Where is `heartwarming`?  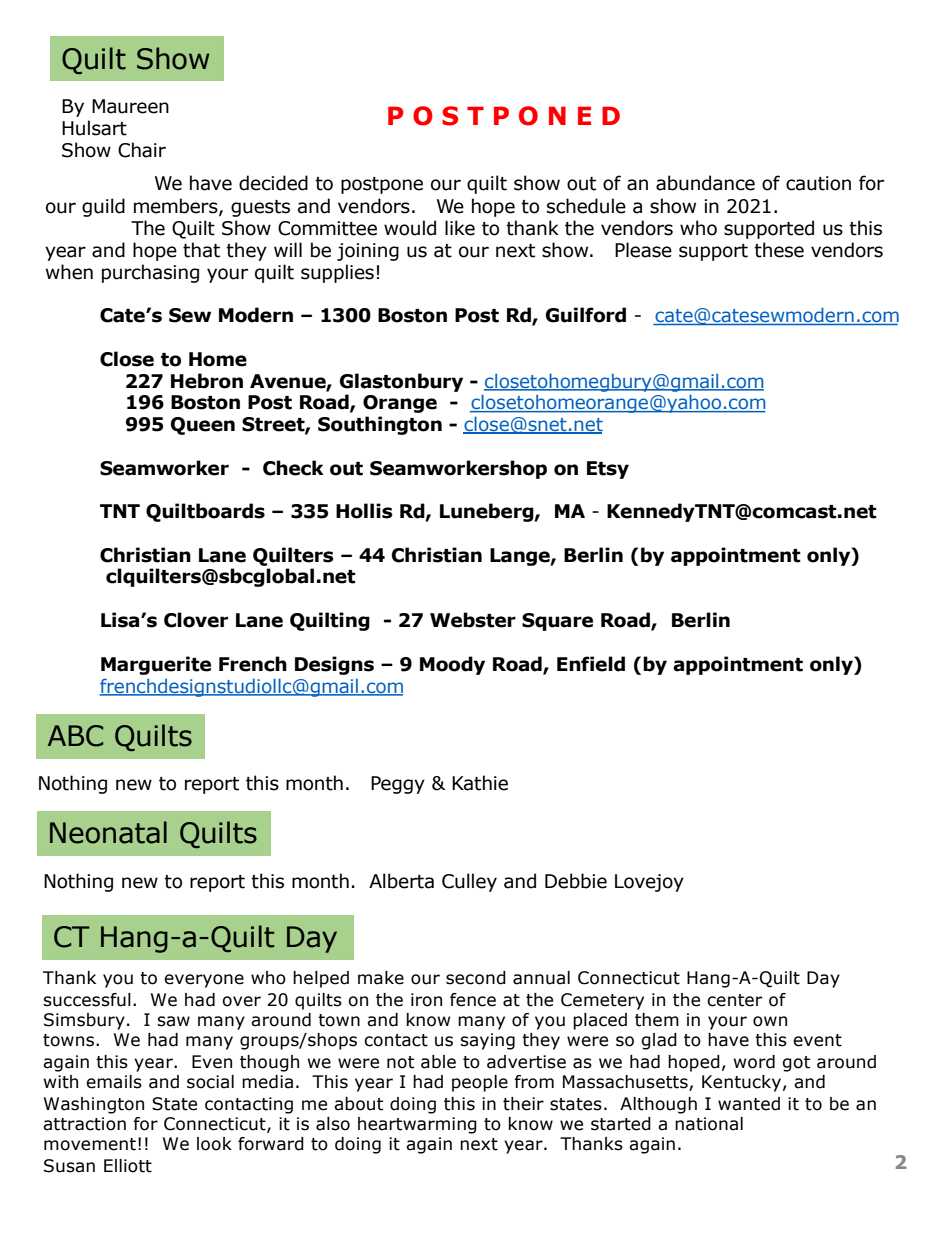 heartwarming is located at coordinates (417, 1125).
